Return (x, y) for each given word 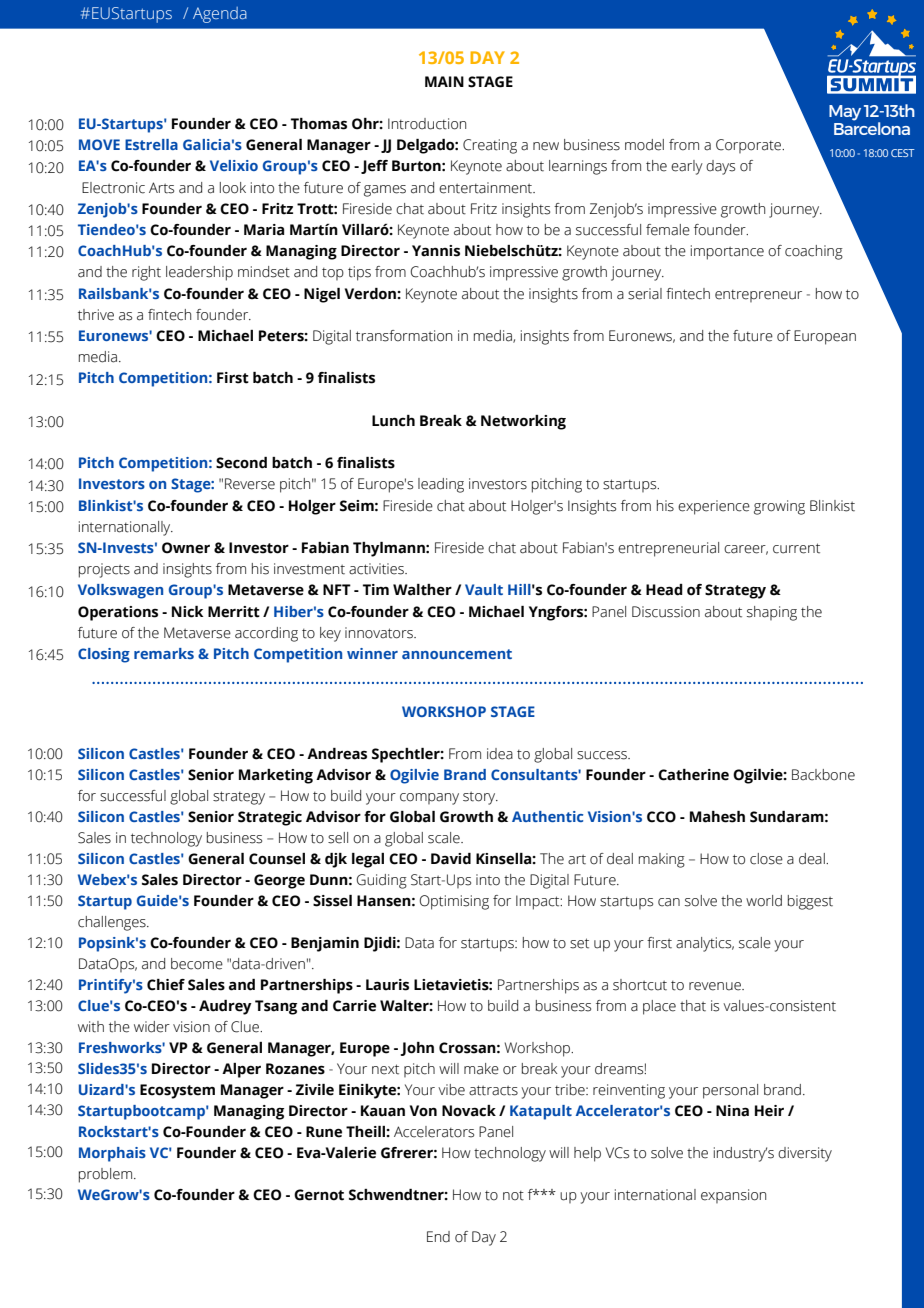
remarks (164, 653)
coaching (814, 252)
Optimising (454, 902)
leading (441, 485)
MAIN (444, 81)
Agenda (220, 15)
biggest (810, 902)
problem (107, 1175)
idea (500, 754)
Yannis (436, 251)
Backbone (823, 775)
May (845, 113)
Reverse (250, 484)
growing (779, 507)
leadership (199, 273)
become (197, 964)
